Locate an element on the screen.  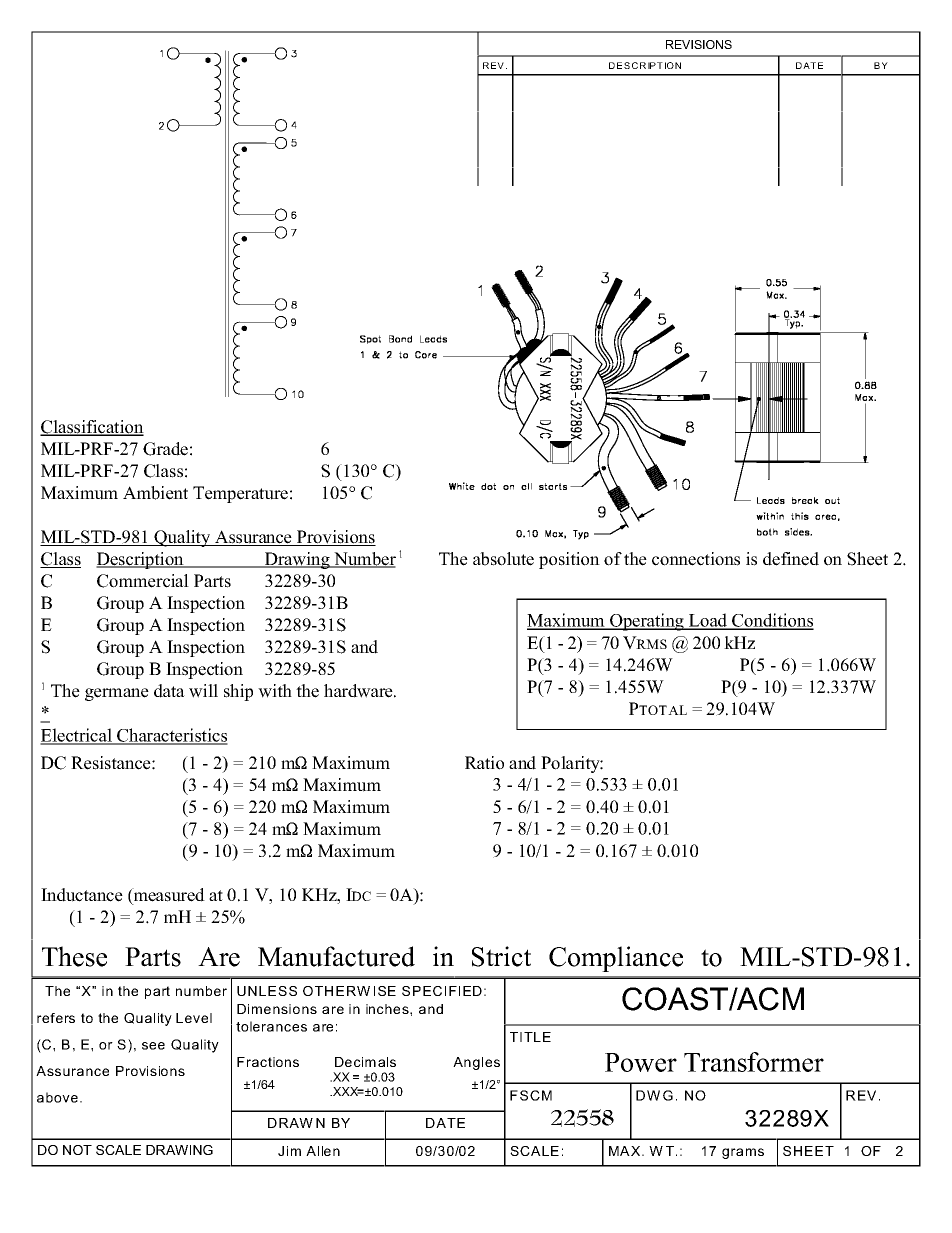
germane is located at coordinates (117, 694).
